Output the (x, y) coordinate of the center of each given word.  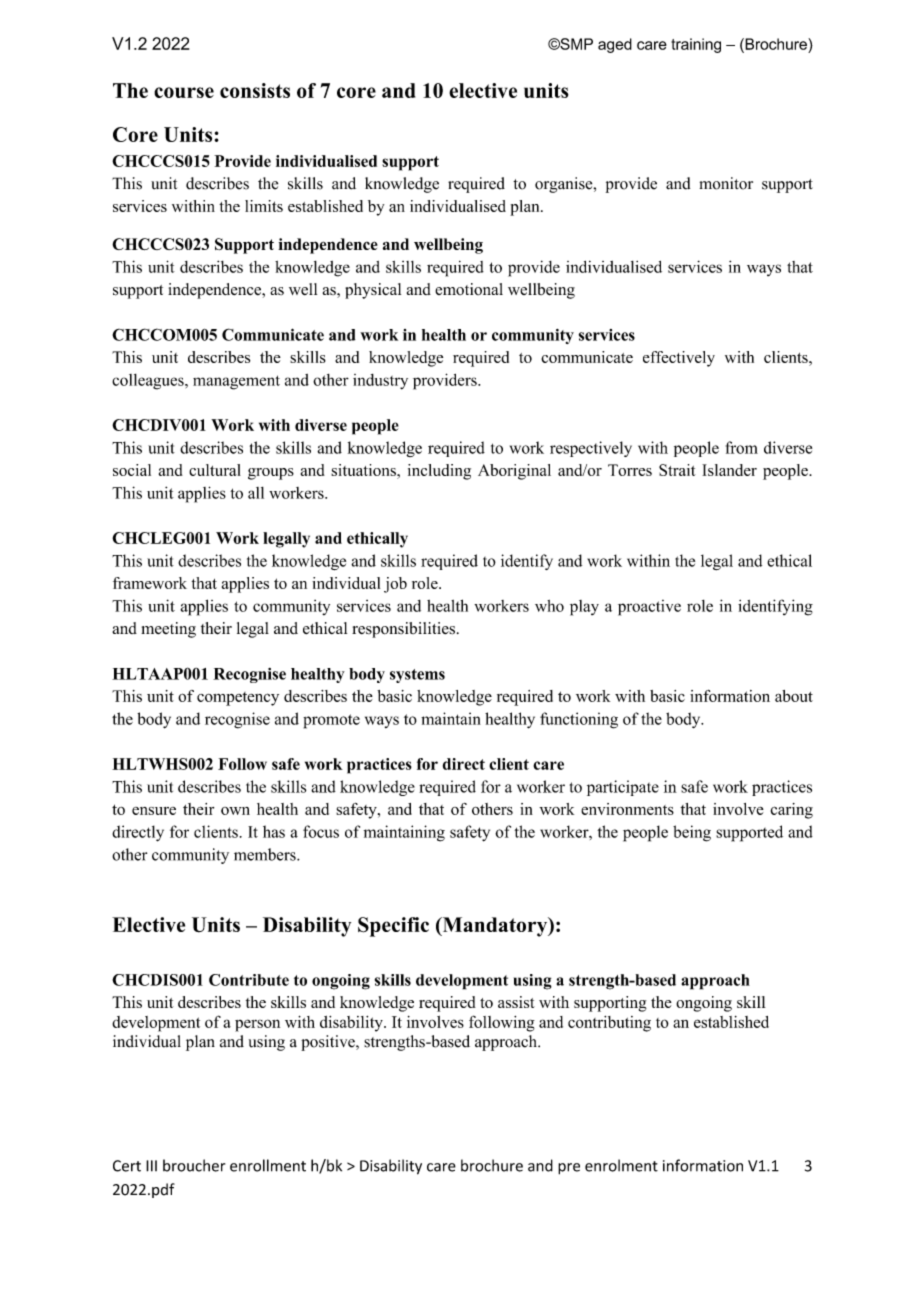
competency (238, 699)
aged (615, 45)
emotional (469, 289)
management (236, 382)
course (184, 92)
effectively (679, 359)
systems (417, 676)
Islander (729, 470)
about (794, 696)
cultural (215, 470)
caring (792, 811)
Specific (393, 927)
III (151, 1166)
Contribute (249, 980)
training (696, 45)
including (439, 472)
